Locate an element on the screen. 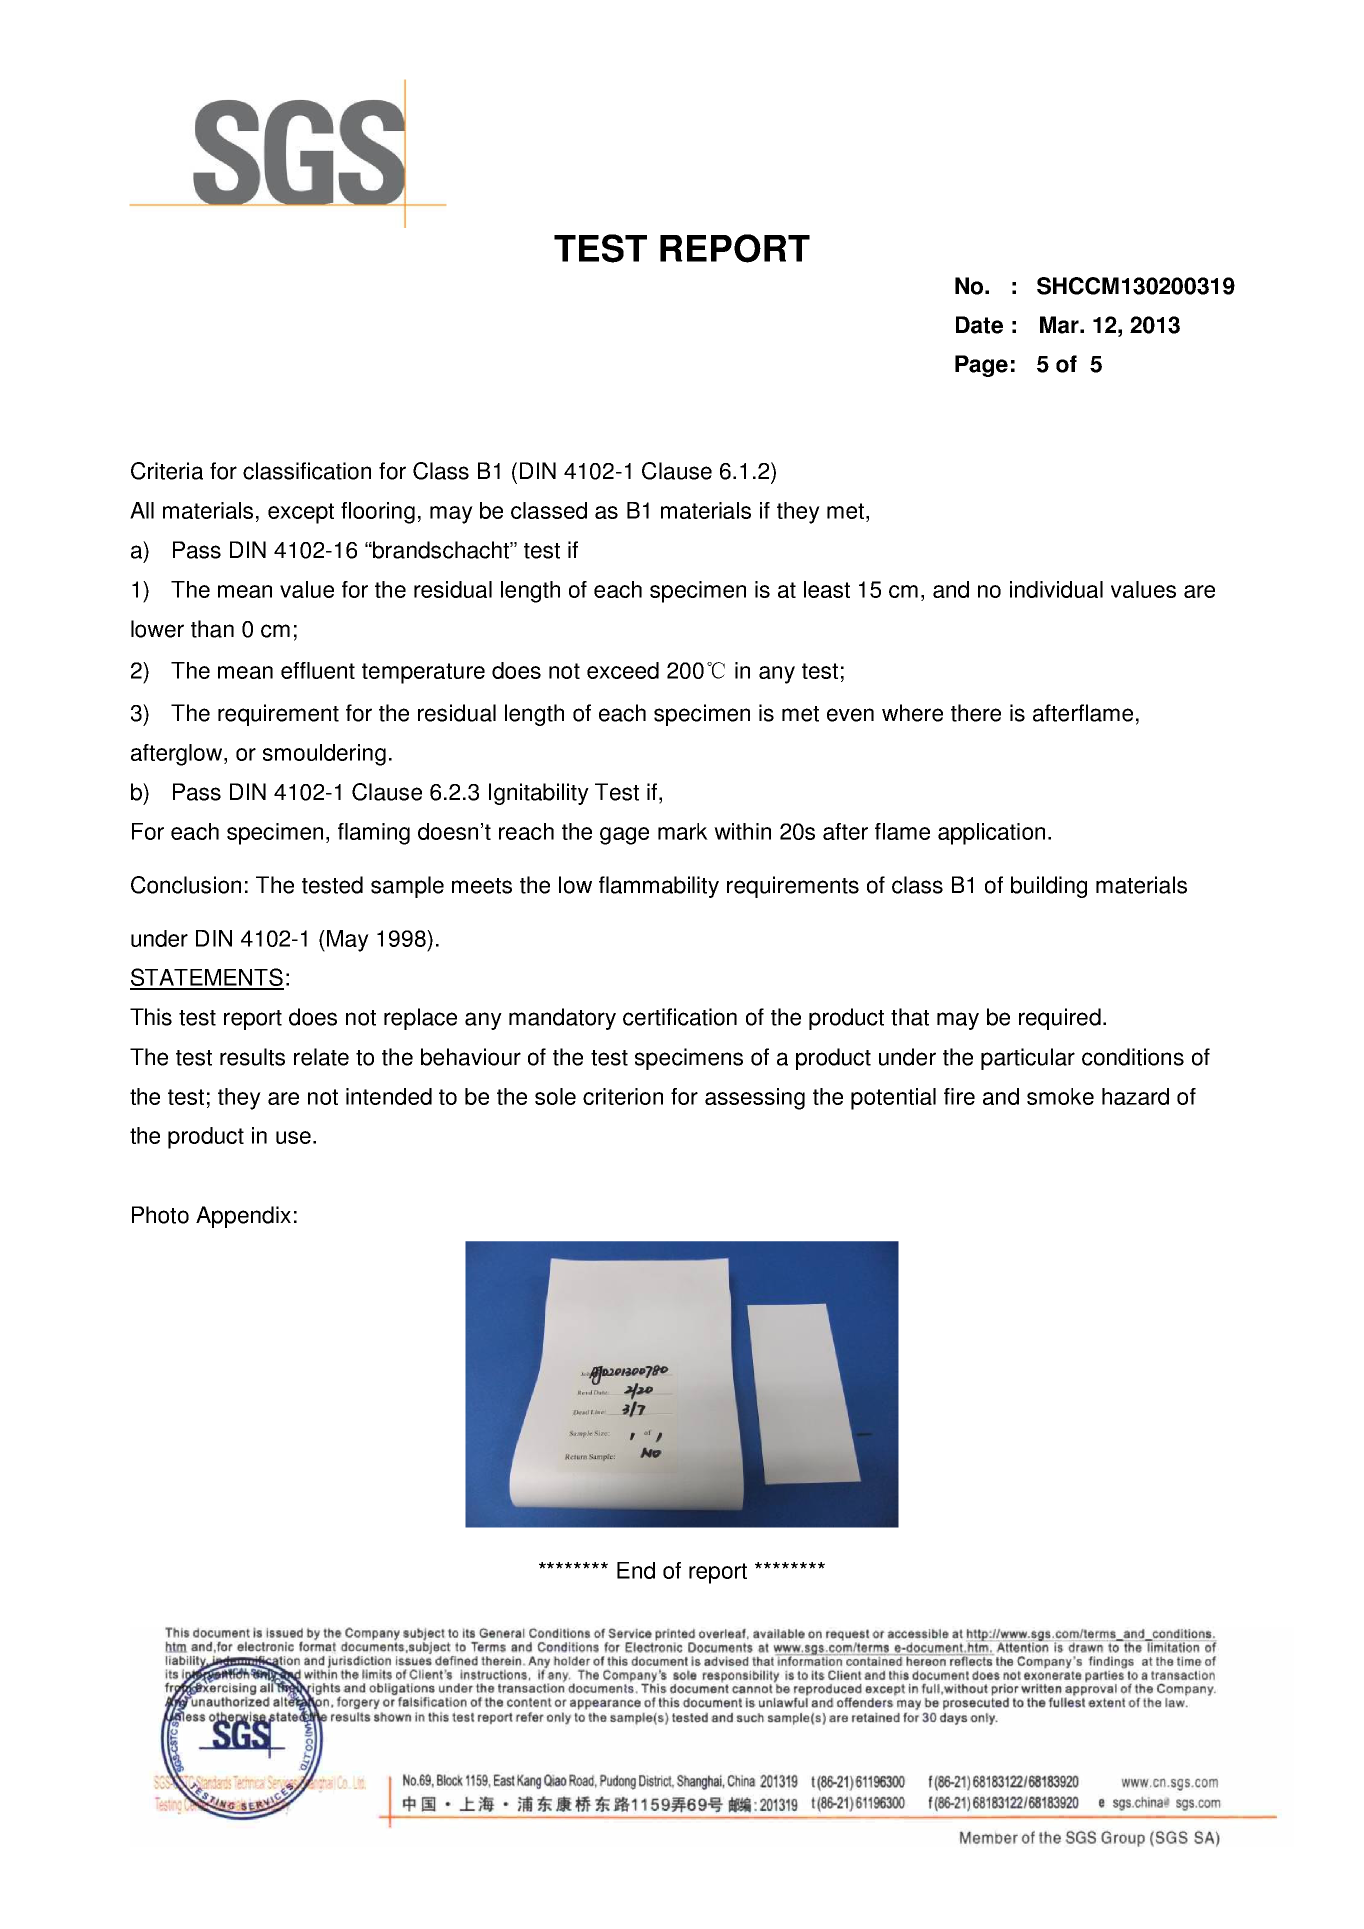  smouldering is located at coordinates (324, 755).
